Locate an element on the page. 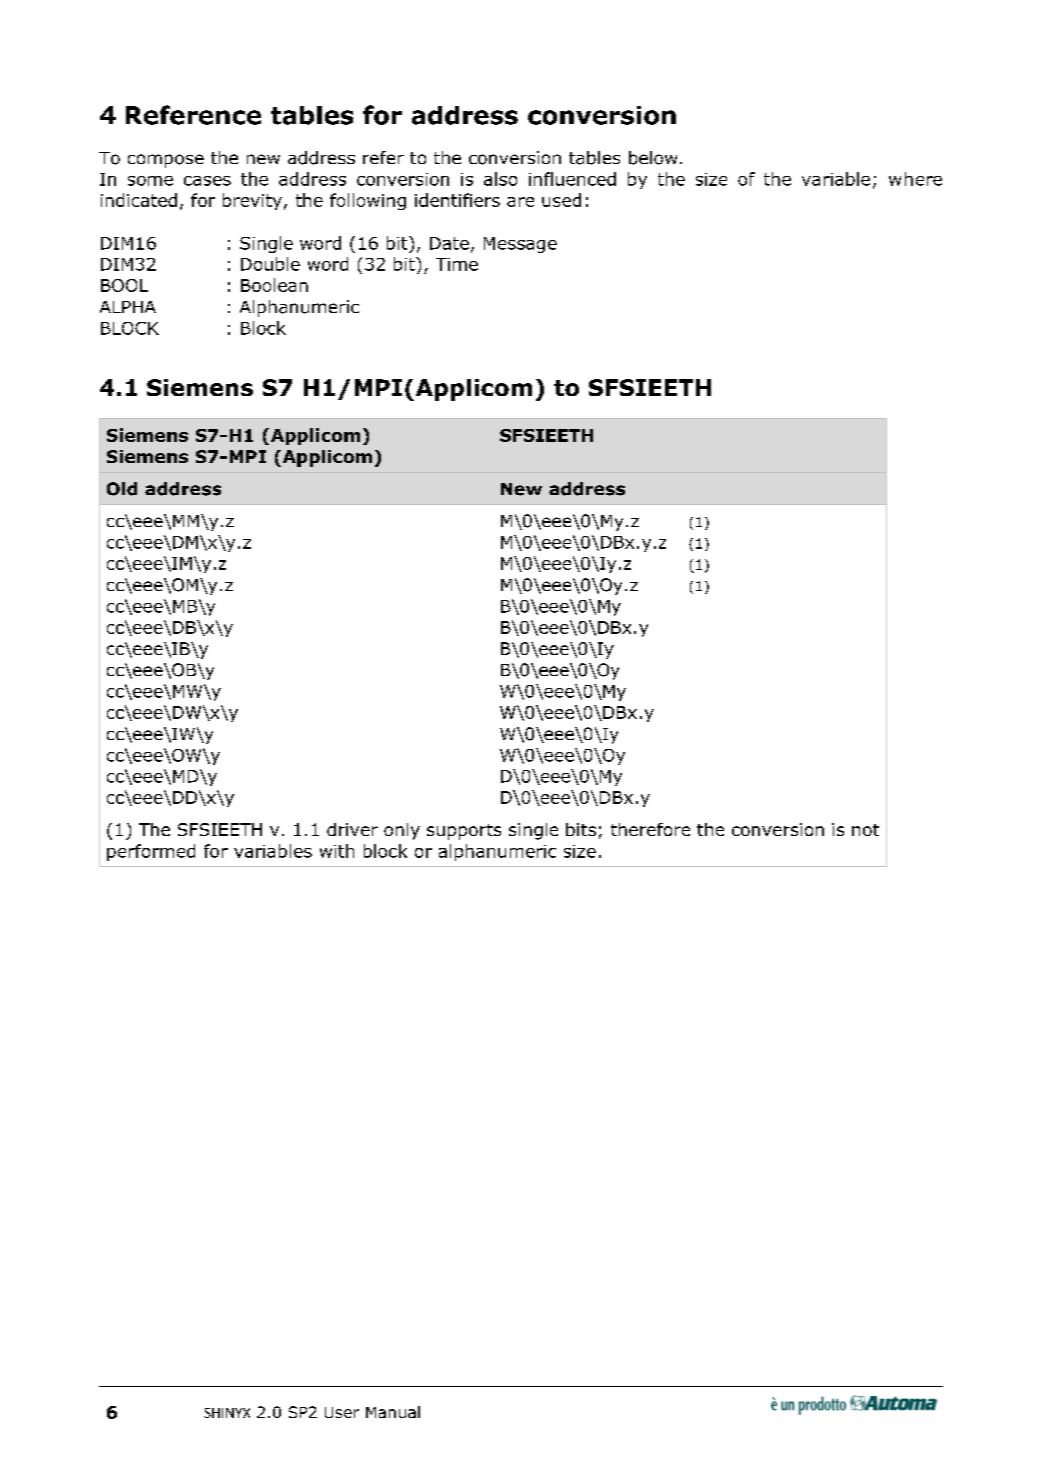 The width and height of the image is (1042, 1474). supports is located at coordinates (464, 832).
